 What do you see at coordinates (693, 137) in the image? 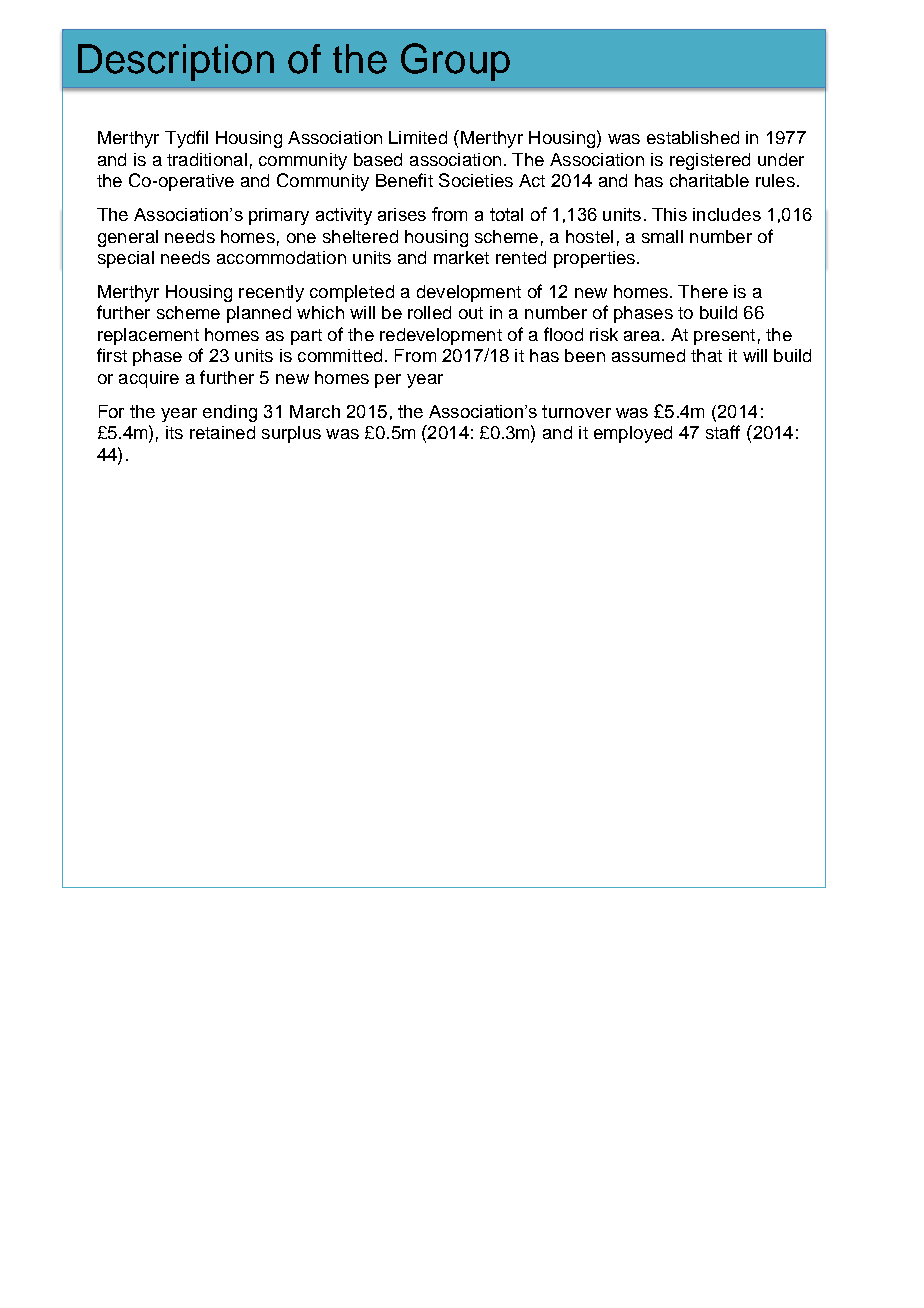
I see `established` at bounding box center [693, 137].
